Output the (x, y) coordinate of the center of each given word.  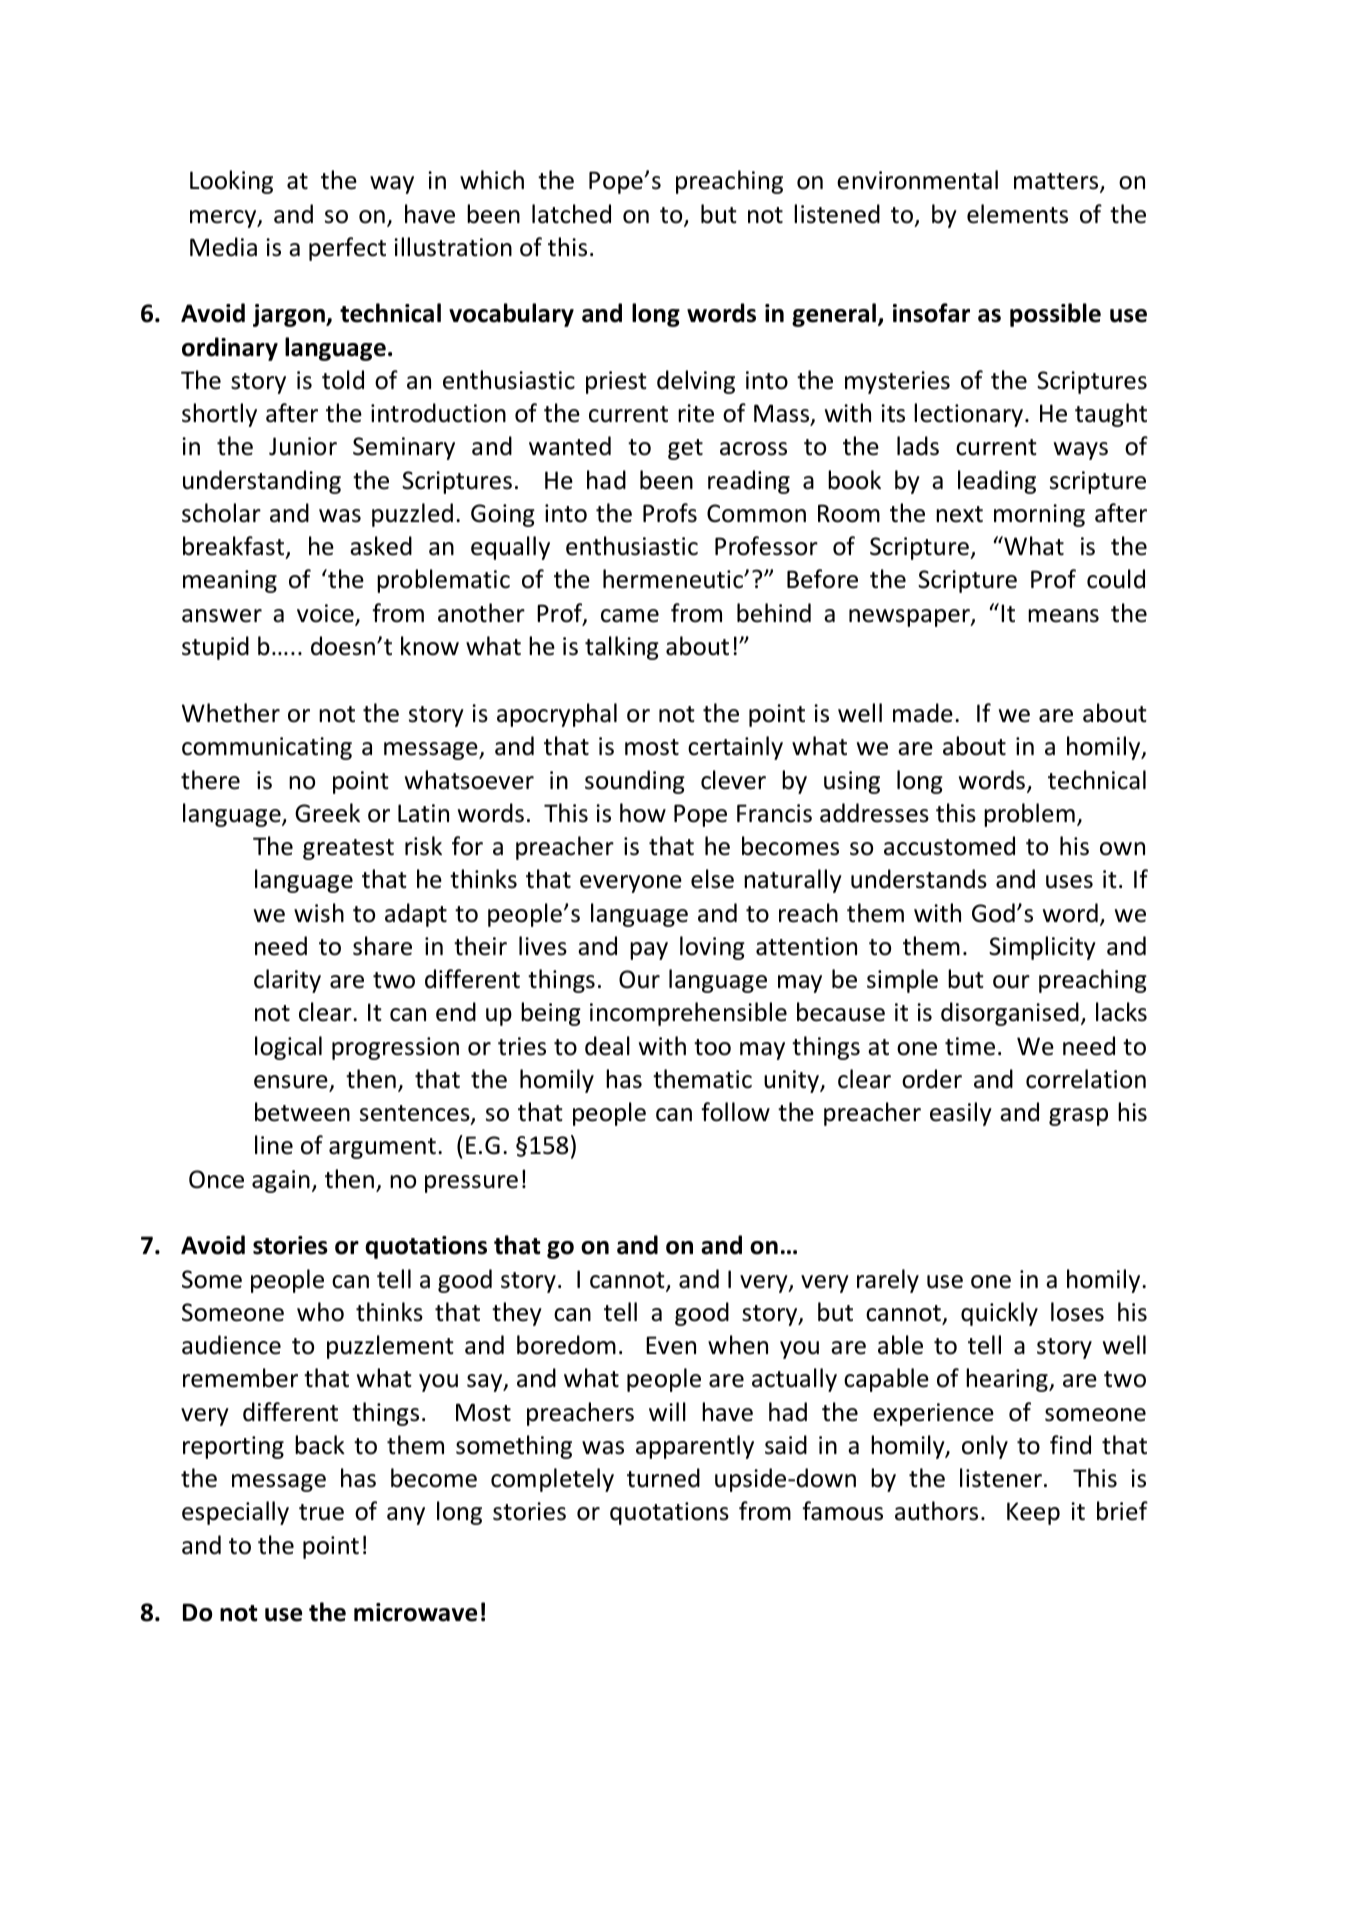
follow (735, 1112)
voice (326, 614)
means (1063, 616)
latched (571, 214)
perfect (347, 249)
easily (961, 1114)
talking (622, 648)
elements (1017, 214)
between (302, 1112)
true (321, 1512)
